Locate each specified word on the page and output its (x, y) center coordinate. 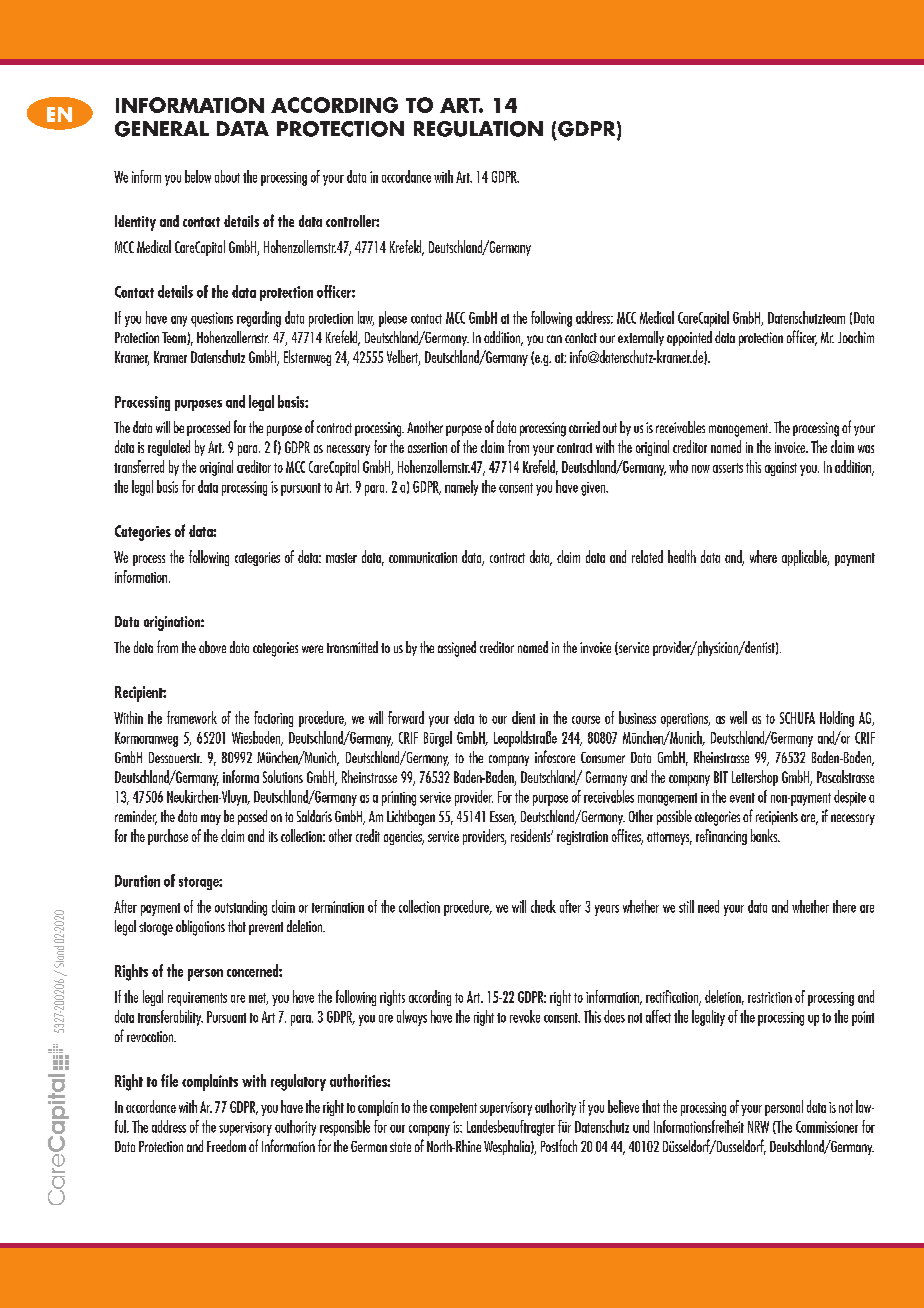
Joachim (856, 337)
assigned (457, 649)
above (212, 647)
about (227, 176)
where (763, 556)
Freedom (226, 1146)
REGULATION (478, 129)
